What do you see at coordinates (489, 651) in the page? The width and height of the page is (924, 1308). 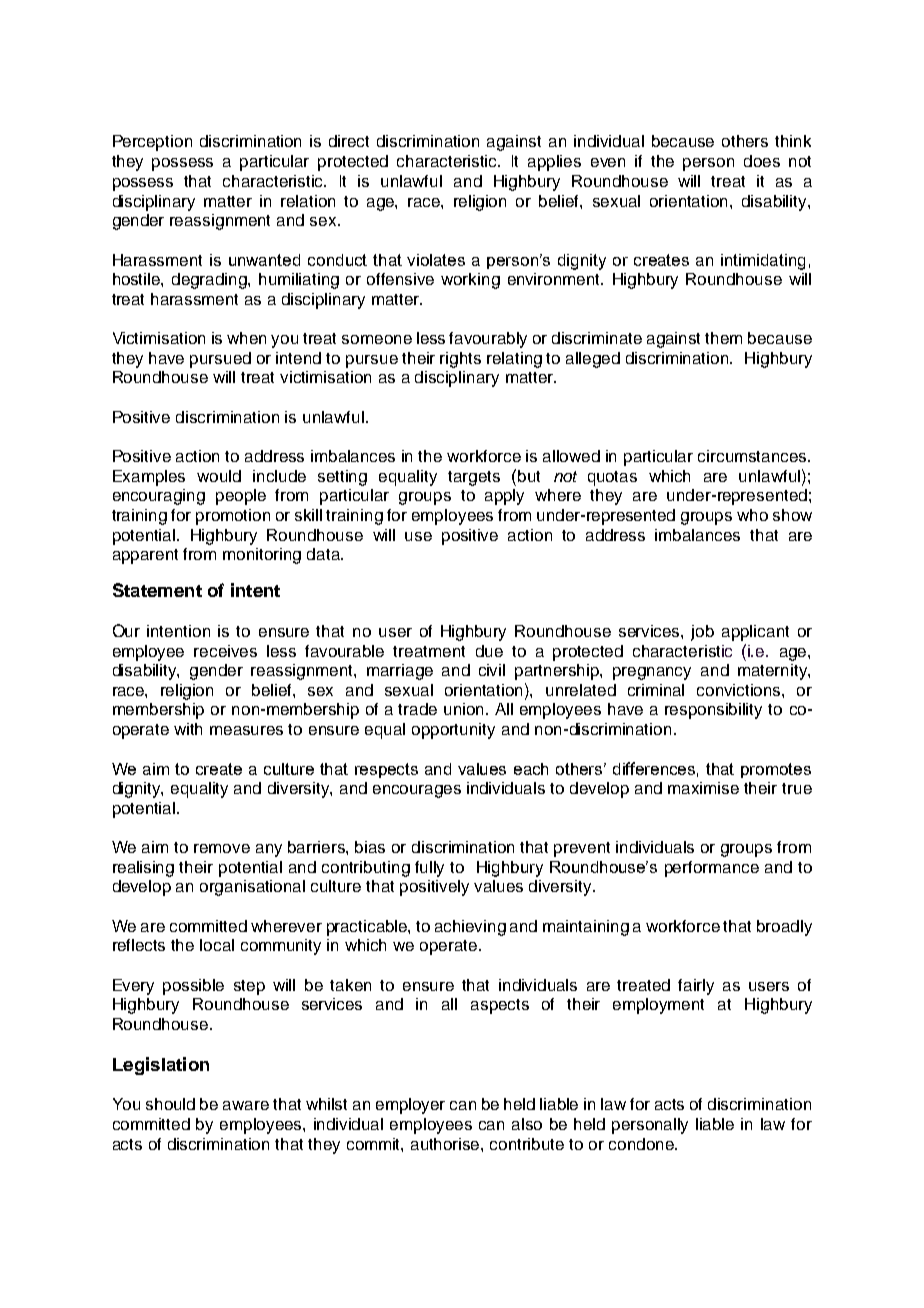 I see `due` at bounding box center [489, 651].
